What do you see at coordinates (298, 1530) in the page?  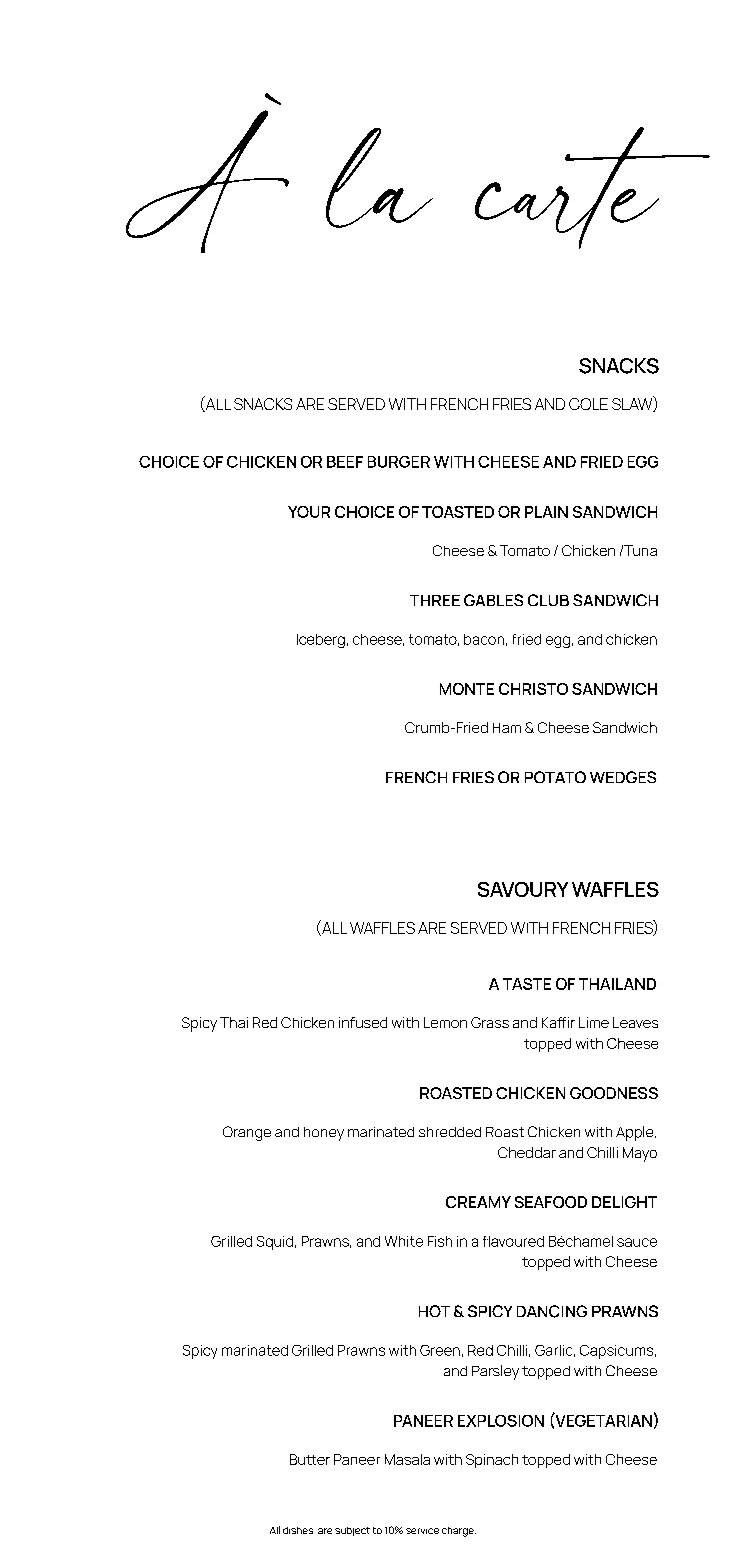 I see `dishes` at bounding box center [298, 1530].
